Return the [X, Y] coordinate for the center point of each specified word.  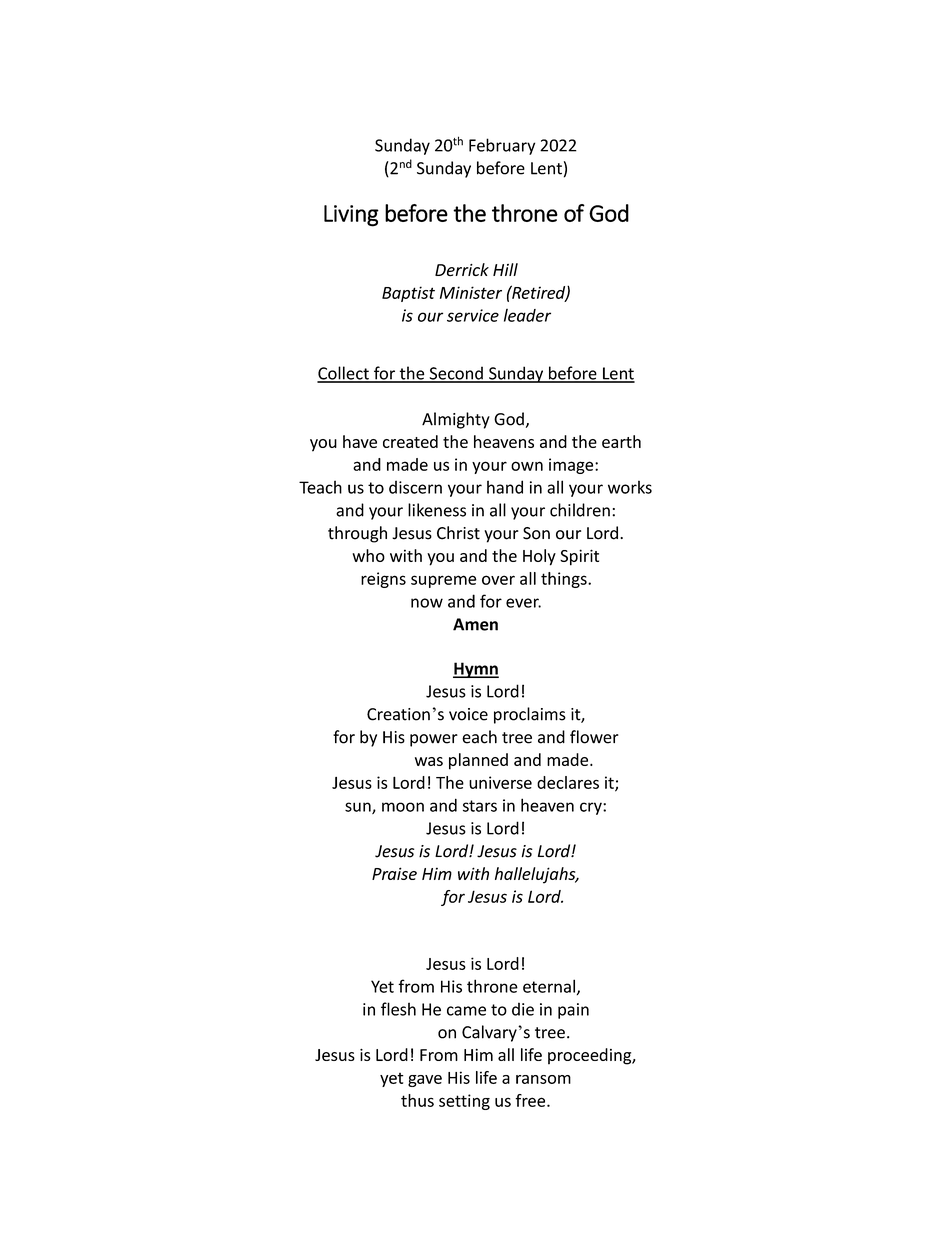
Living [351, 216]
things [565, 580]
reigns [383, 580]
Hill [505, 269]
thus [417, 1100]
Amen [475, 624]
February [502, 146]
